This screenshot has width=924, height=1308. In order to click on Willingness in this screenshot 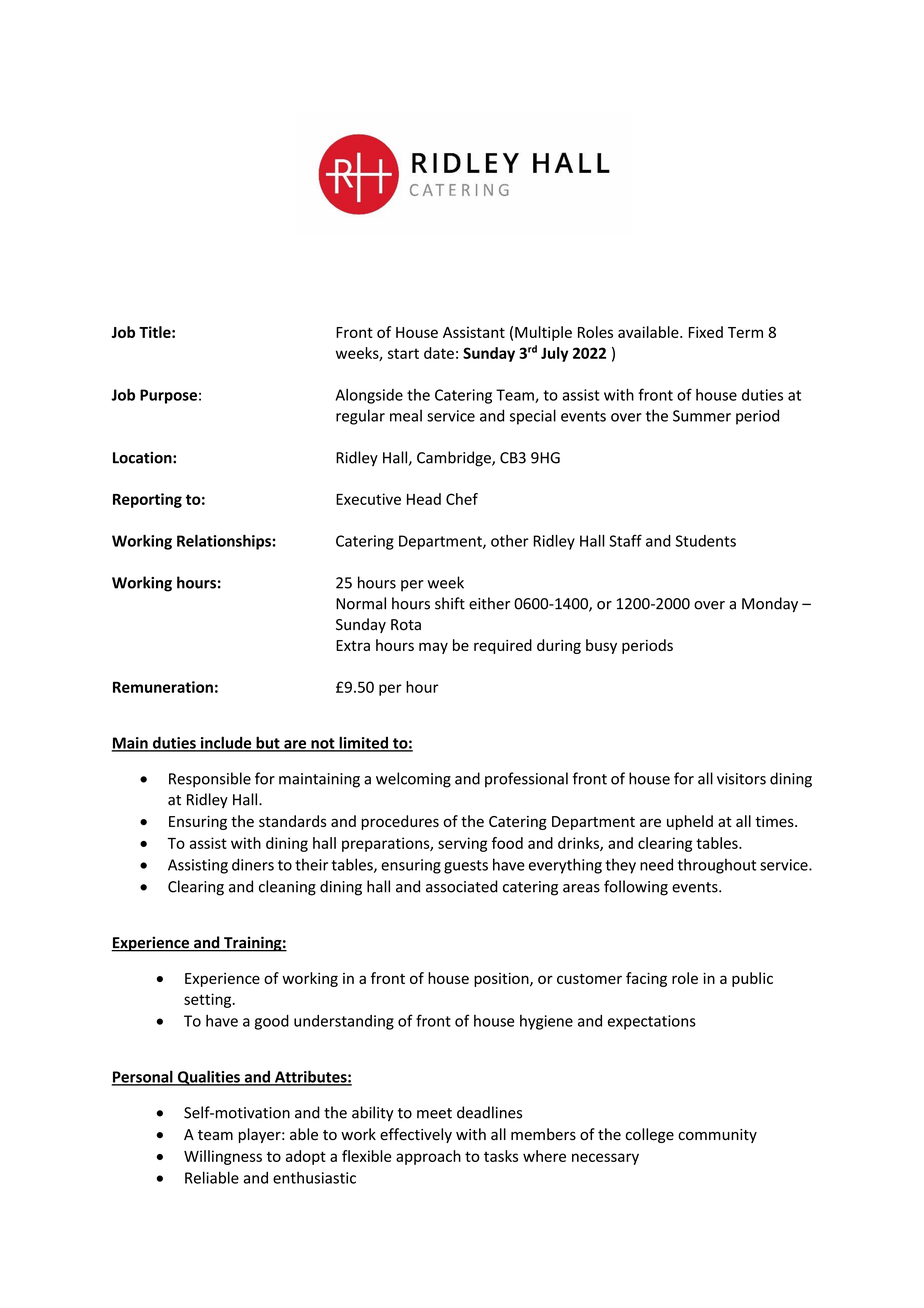, I will do `click(223, 1157)`.
